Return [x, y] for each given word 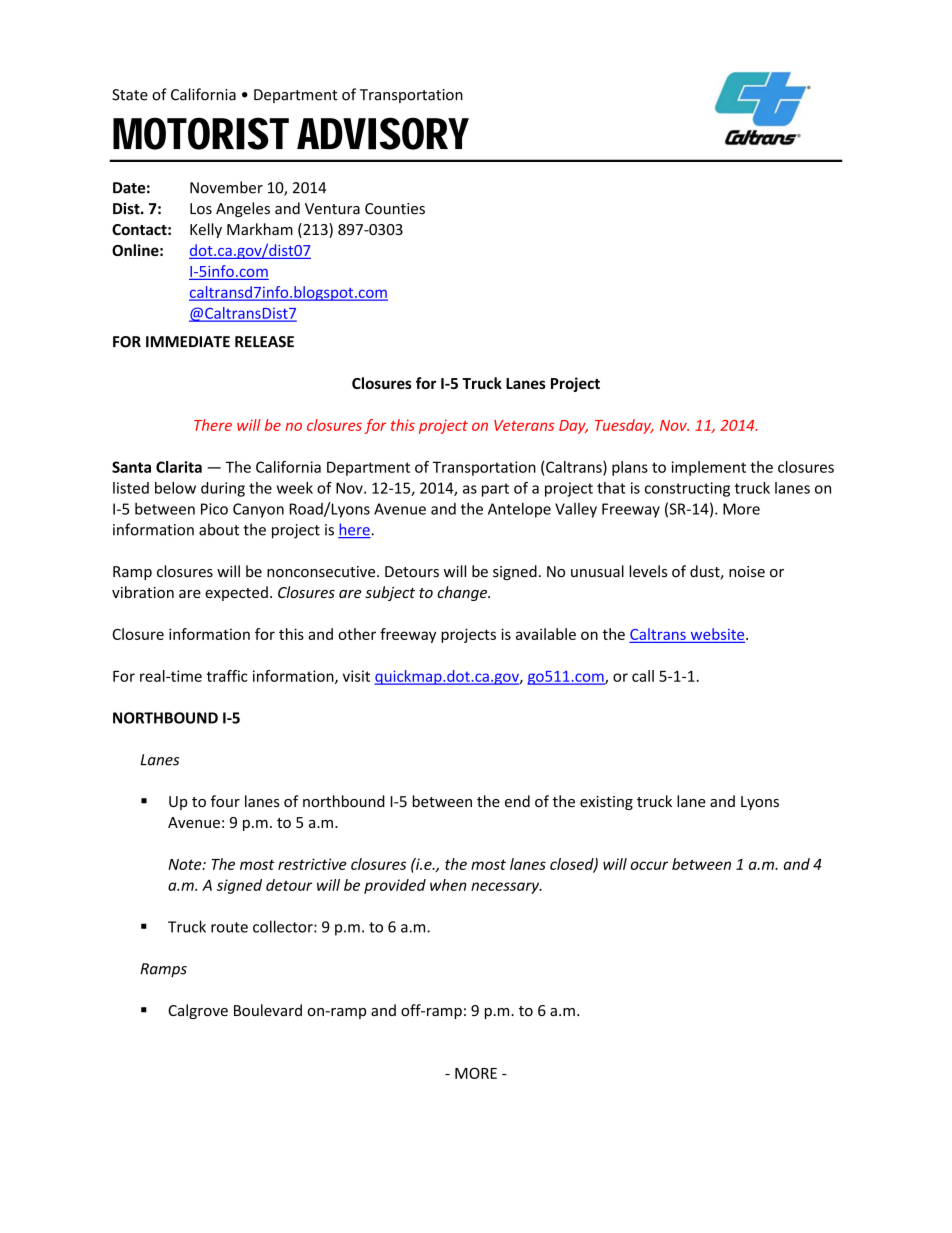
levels [648, 571]
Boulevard [268, 1010]
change [463, 593]
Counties [395, 209]
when [448, 885]
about [219, 529]
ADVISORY [383, 133]
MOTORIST [201, 133]
